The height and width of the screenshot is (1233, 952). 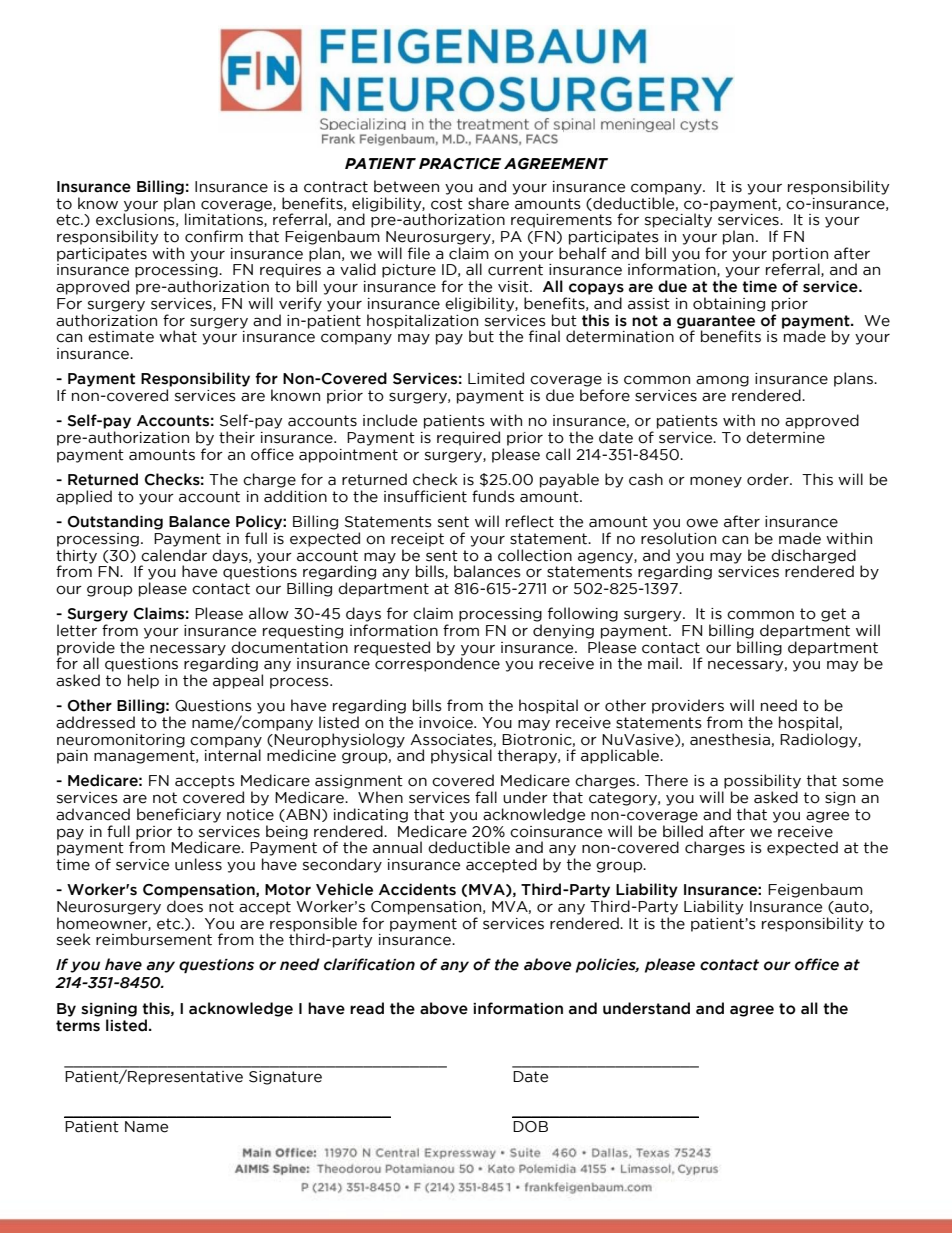 I want to click on their, so click(x=237, y=437).
